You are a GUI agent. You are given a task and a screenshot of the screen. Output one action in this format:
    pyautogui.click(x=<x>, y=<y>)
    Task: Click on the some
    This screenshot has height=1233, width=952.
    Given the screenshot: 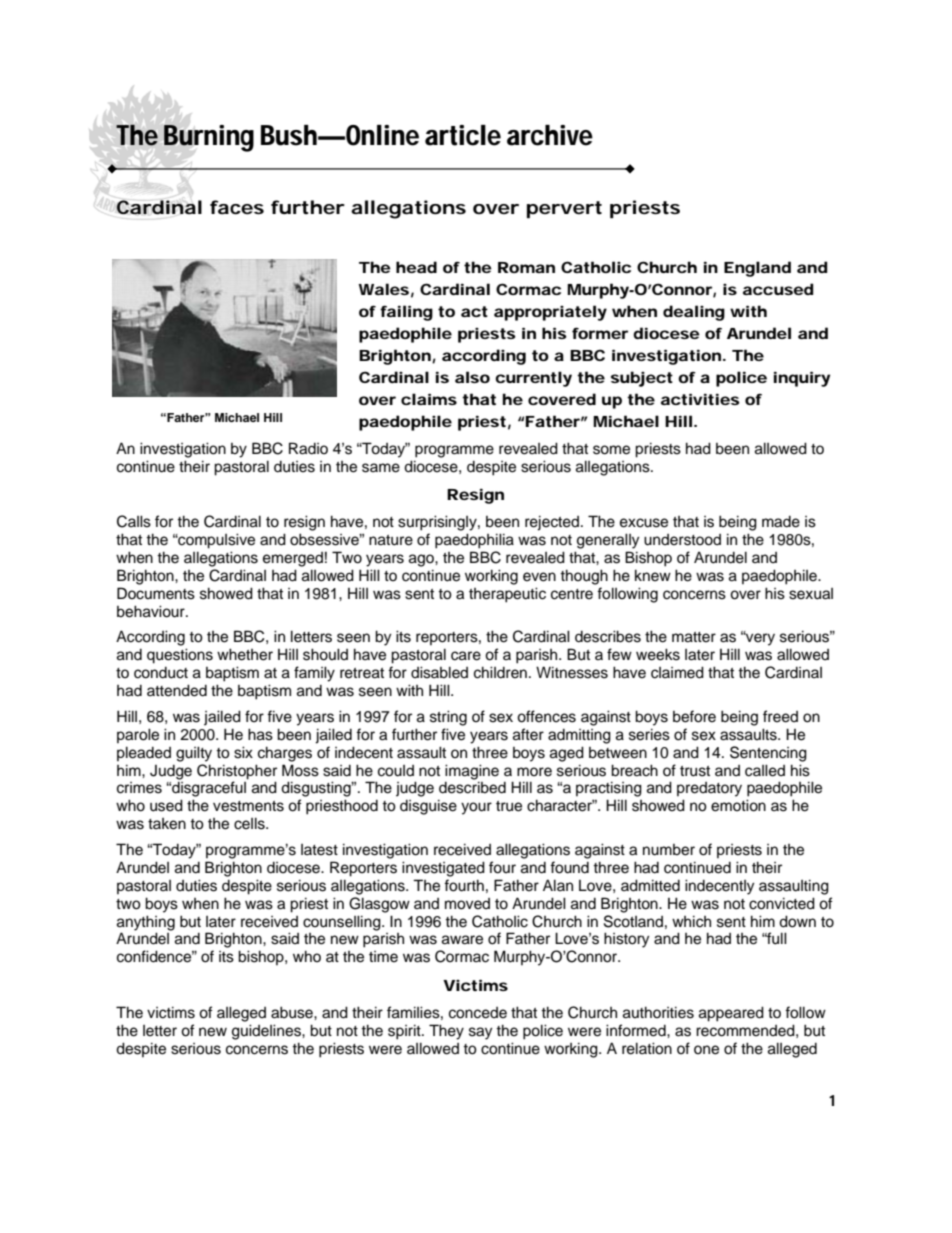 What is the action you would take?
    pyautogui.click(x=611, y=450)
